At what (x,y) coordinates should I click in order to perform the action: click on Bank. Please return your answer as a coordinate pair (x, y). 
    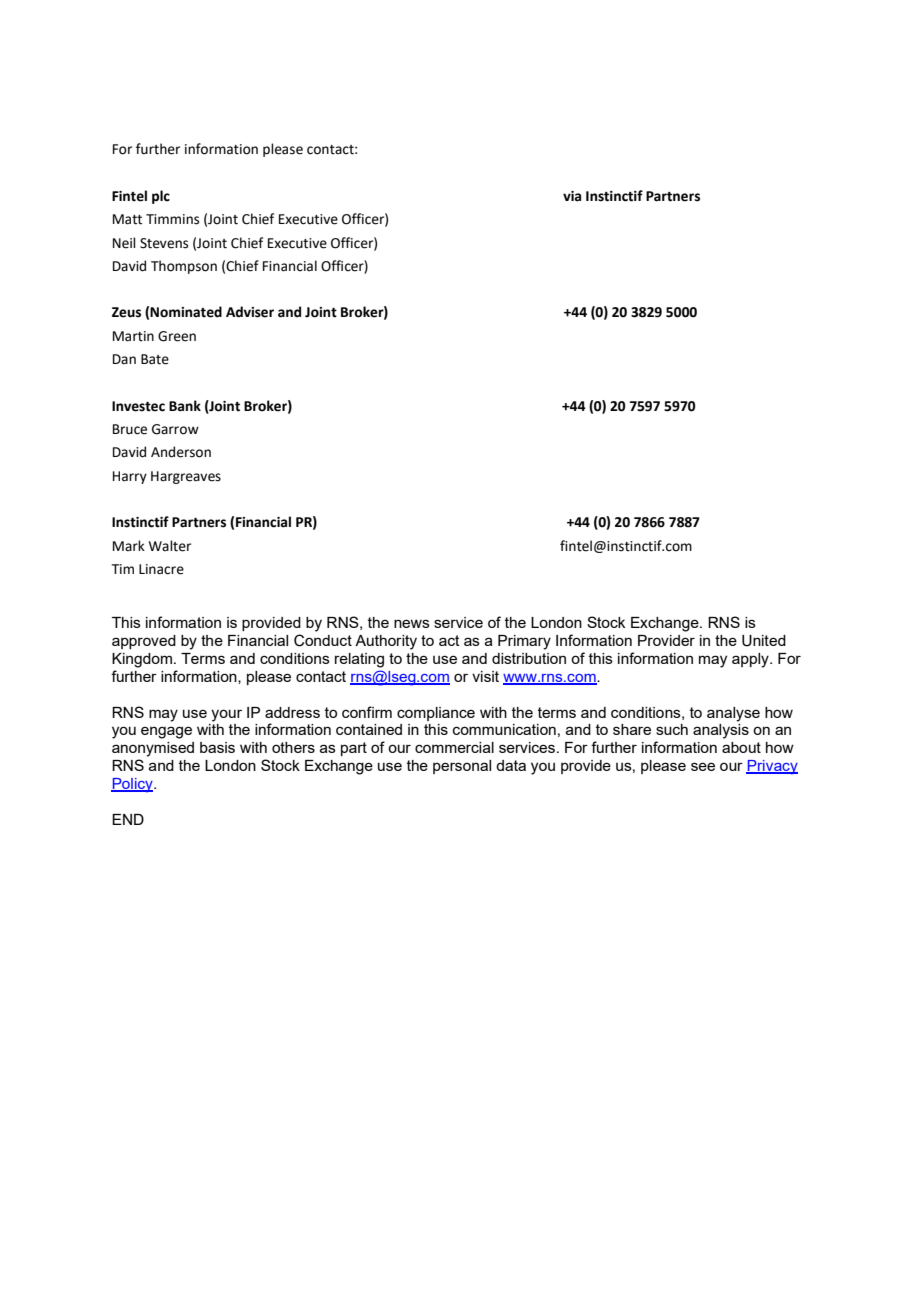
    Looking at the image, I should click on (185, 406).
